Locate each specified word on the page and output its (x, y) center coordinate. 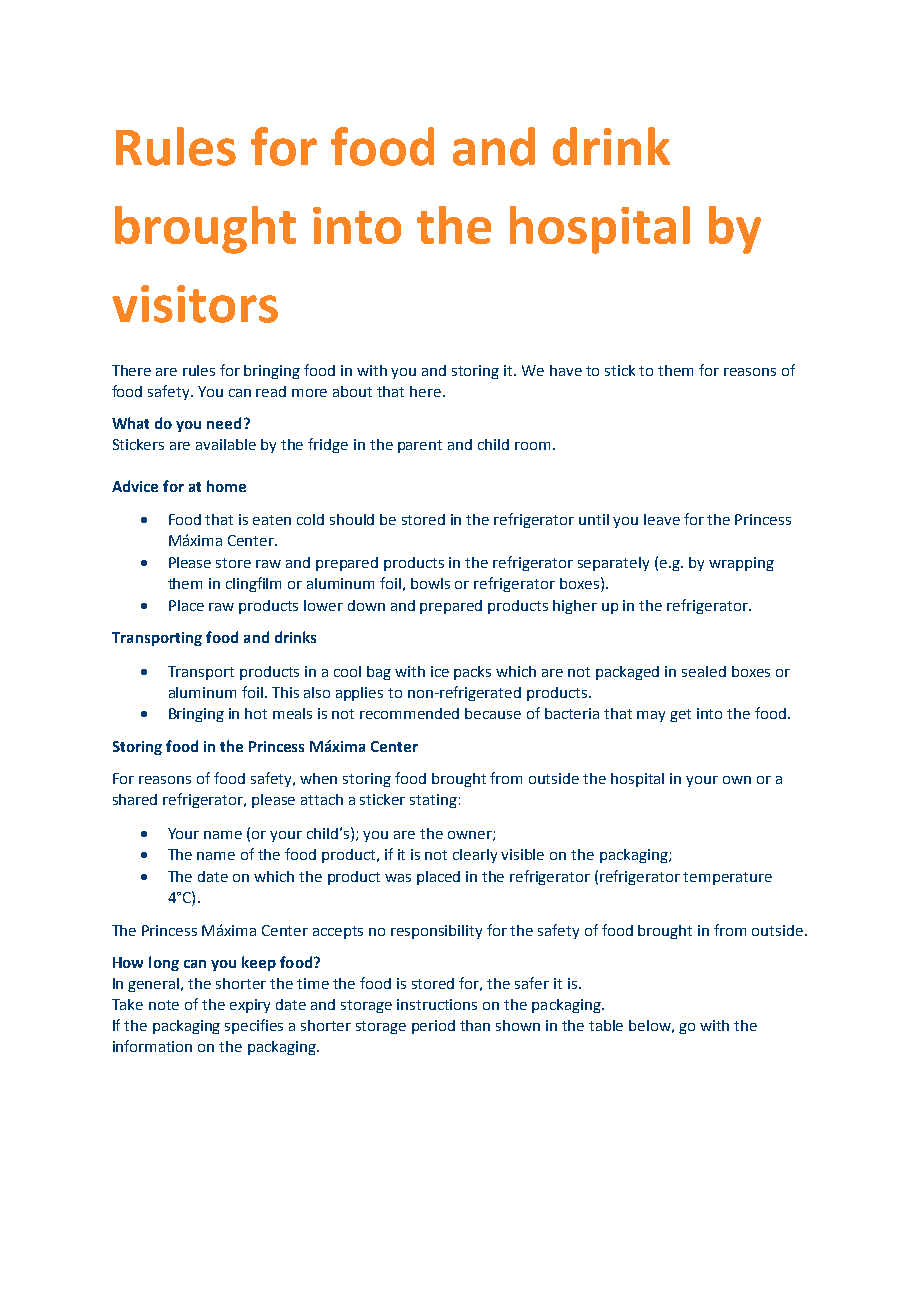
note (164, 1005)
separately (613, 564)
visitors (195, 304)
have (566, 370)
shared (135, 799)
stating (433, 801)
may (651, 716)
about (352, 391)
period (433, 1027)
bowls (430, 583)
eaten (272, 520)
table (606, 1025)
